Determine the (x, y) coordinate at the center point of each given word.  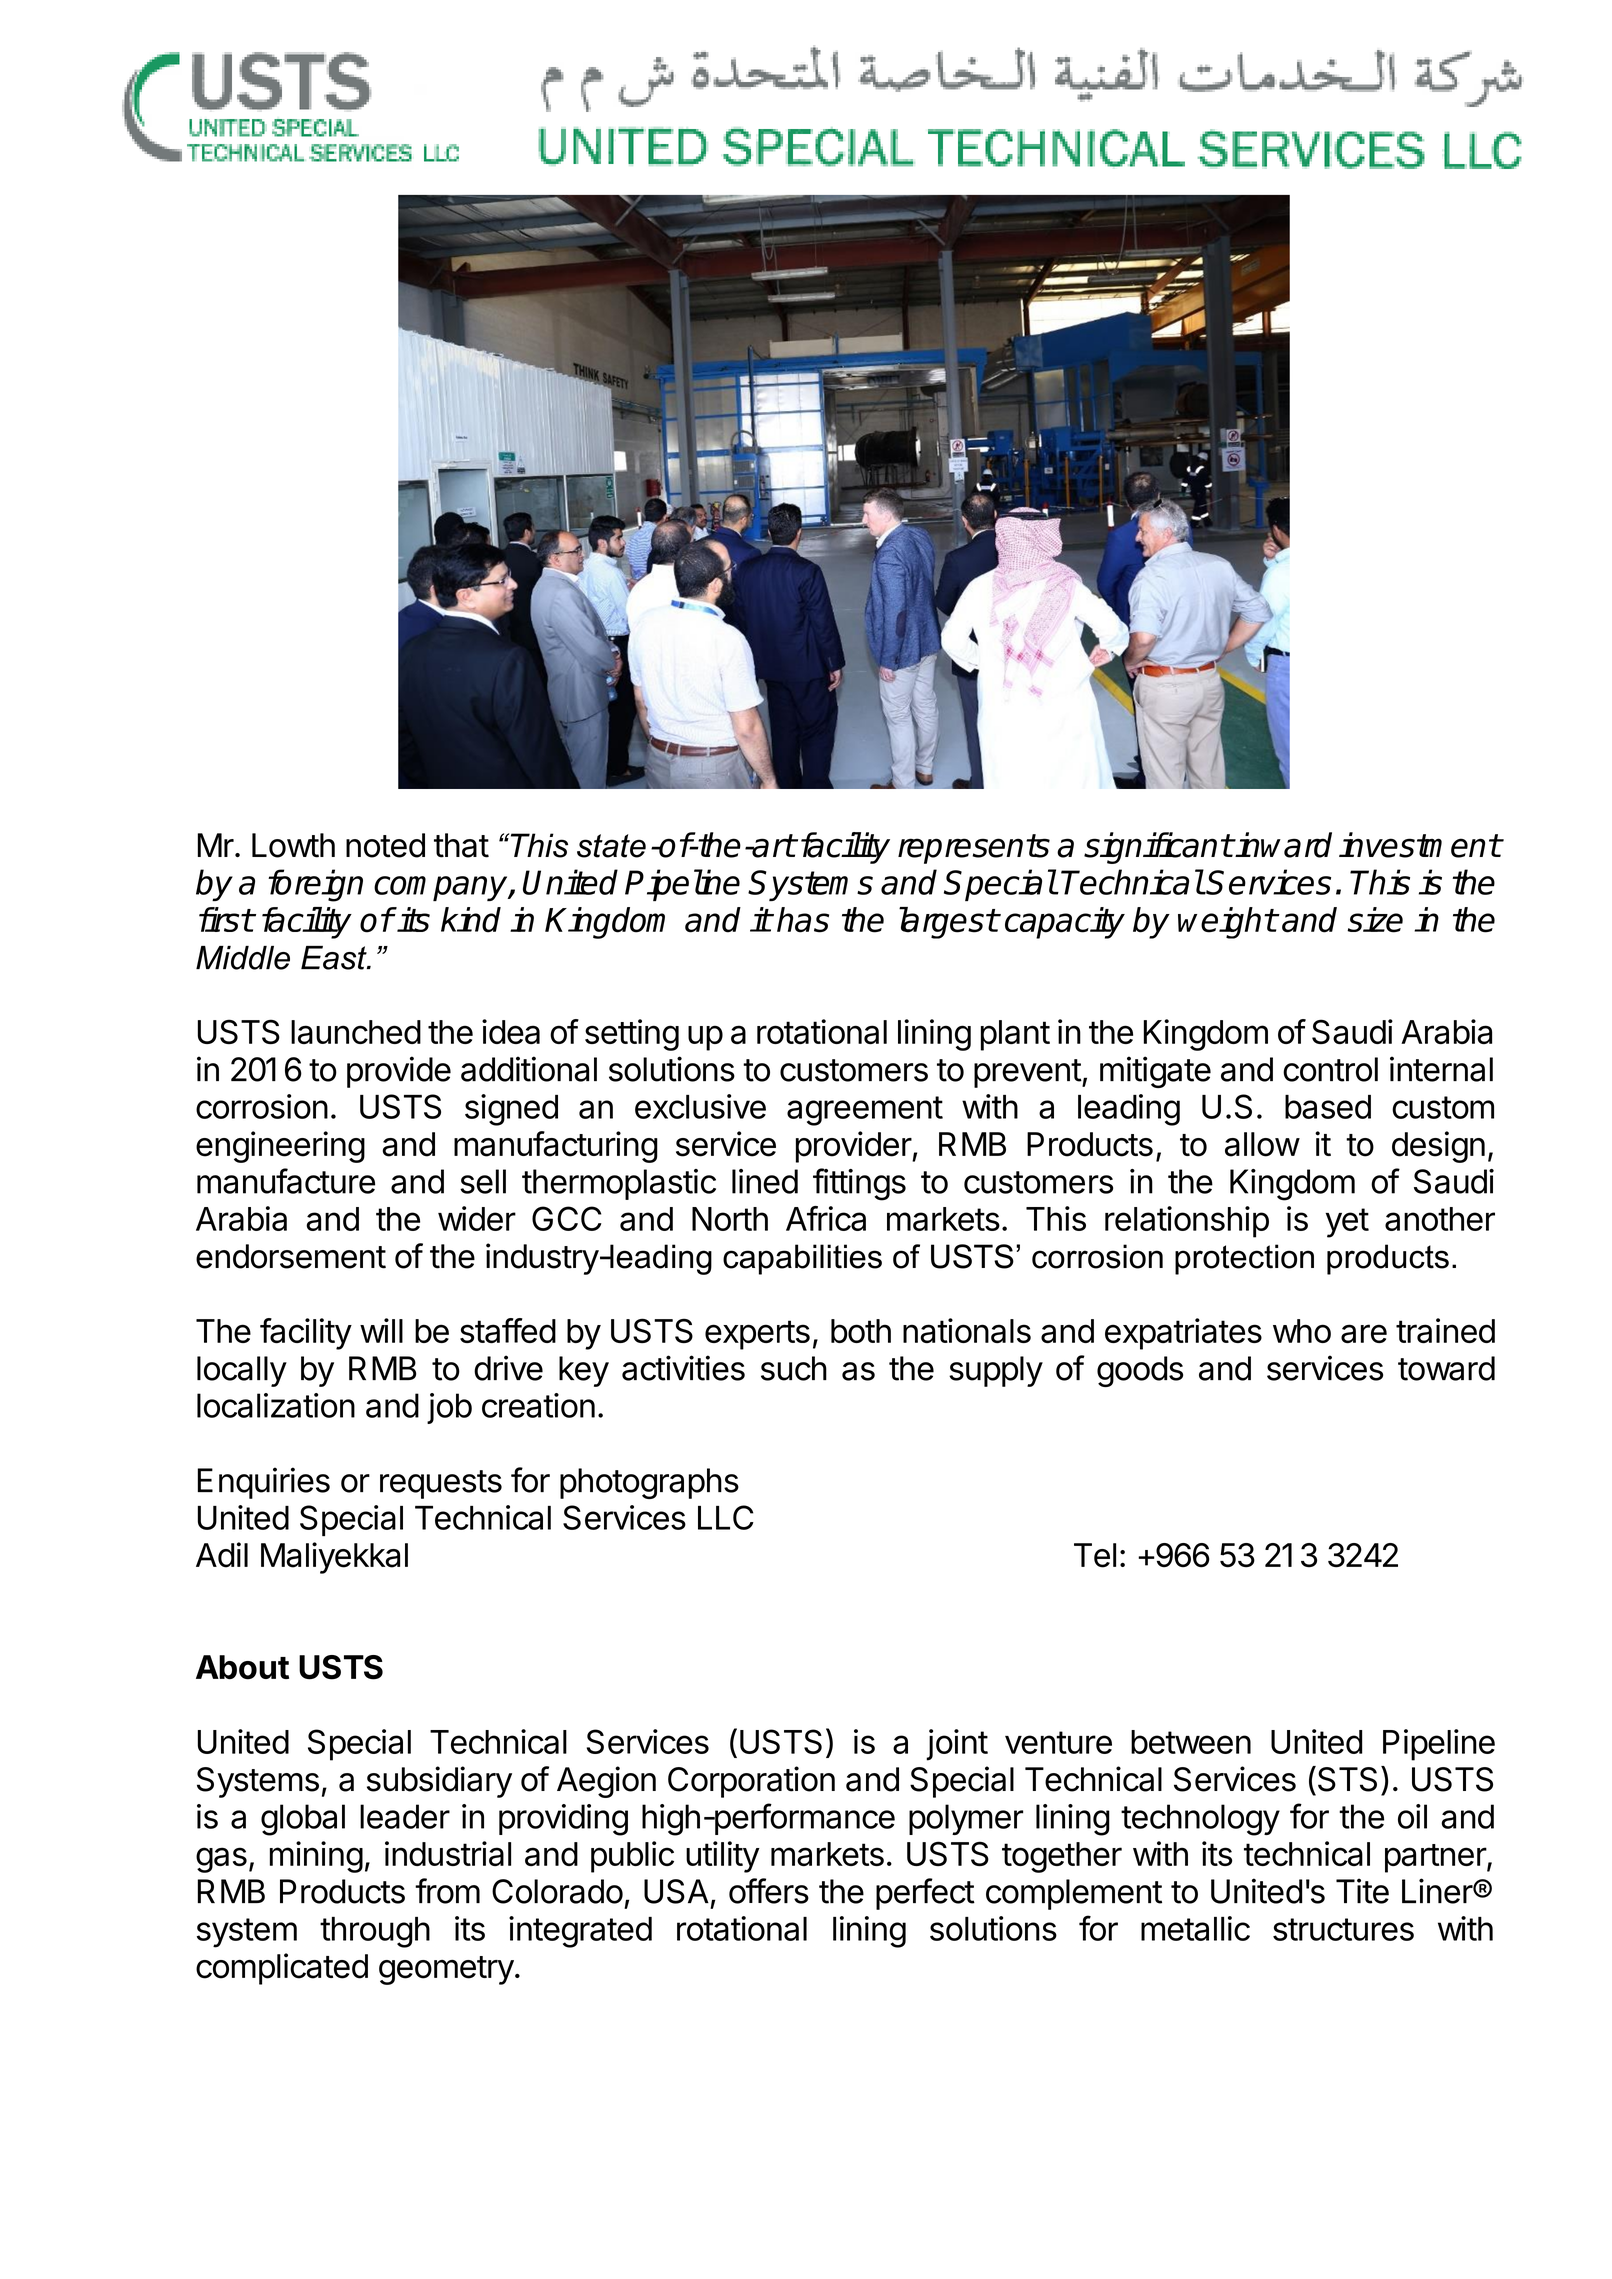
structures (1343, 1929)
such (794, 1368)
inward (1283, 845)
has (803, 920)
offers (769, 1891)
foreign (315, 885)
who (1302, 1331)
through (375, 1932)
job (449, 1408)
